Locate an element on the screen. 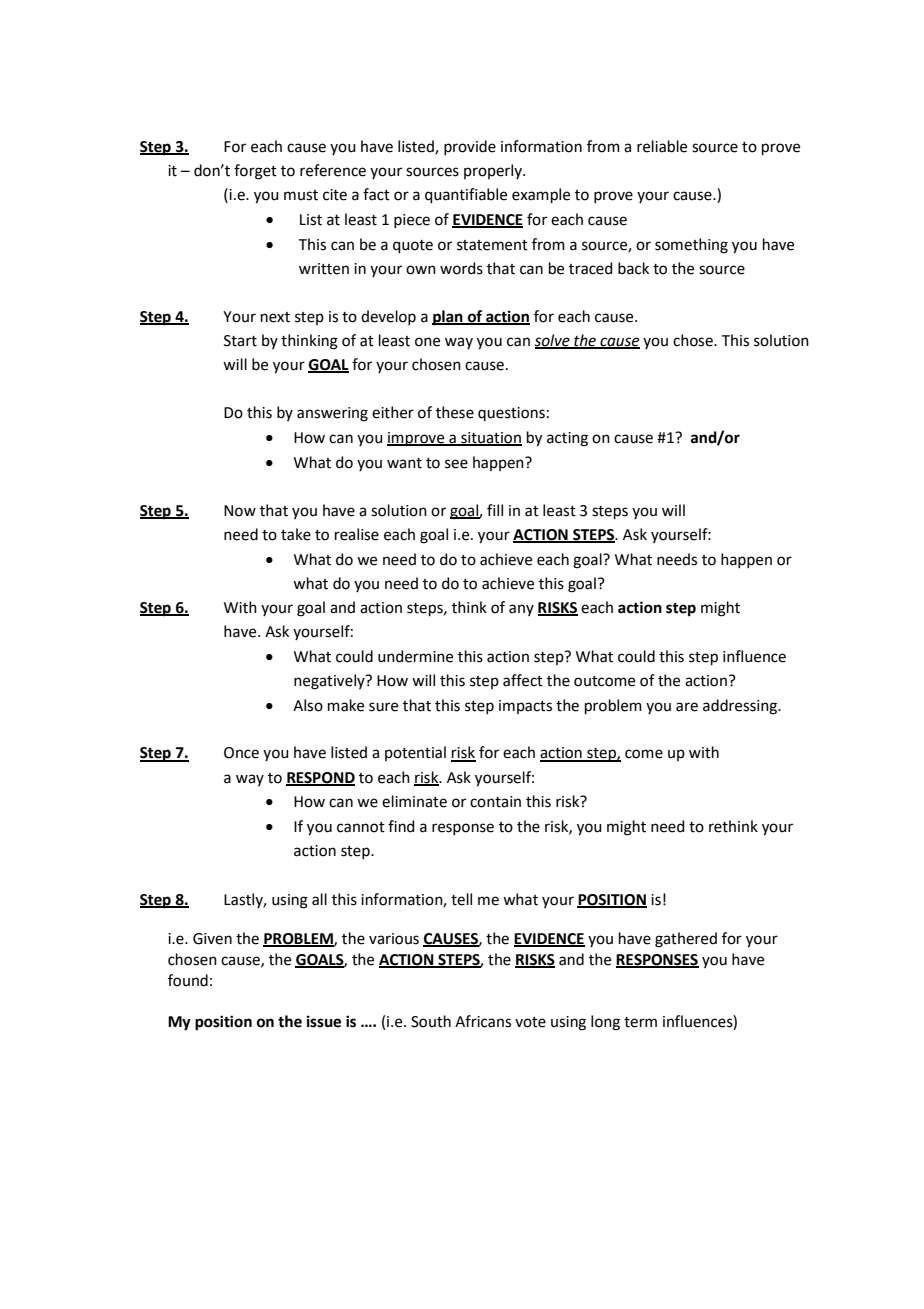 This screenshot has width=924, height=1309. solve is located at coordinates (553, 341).
